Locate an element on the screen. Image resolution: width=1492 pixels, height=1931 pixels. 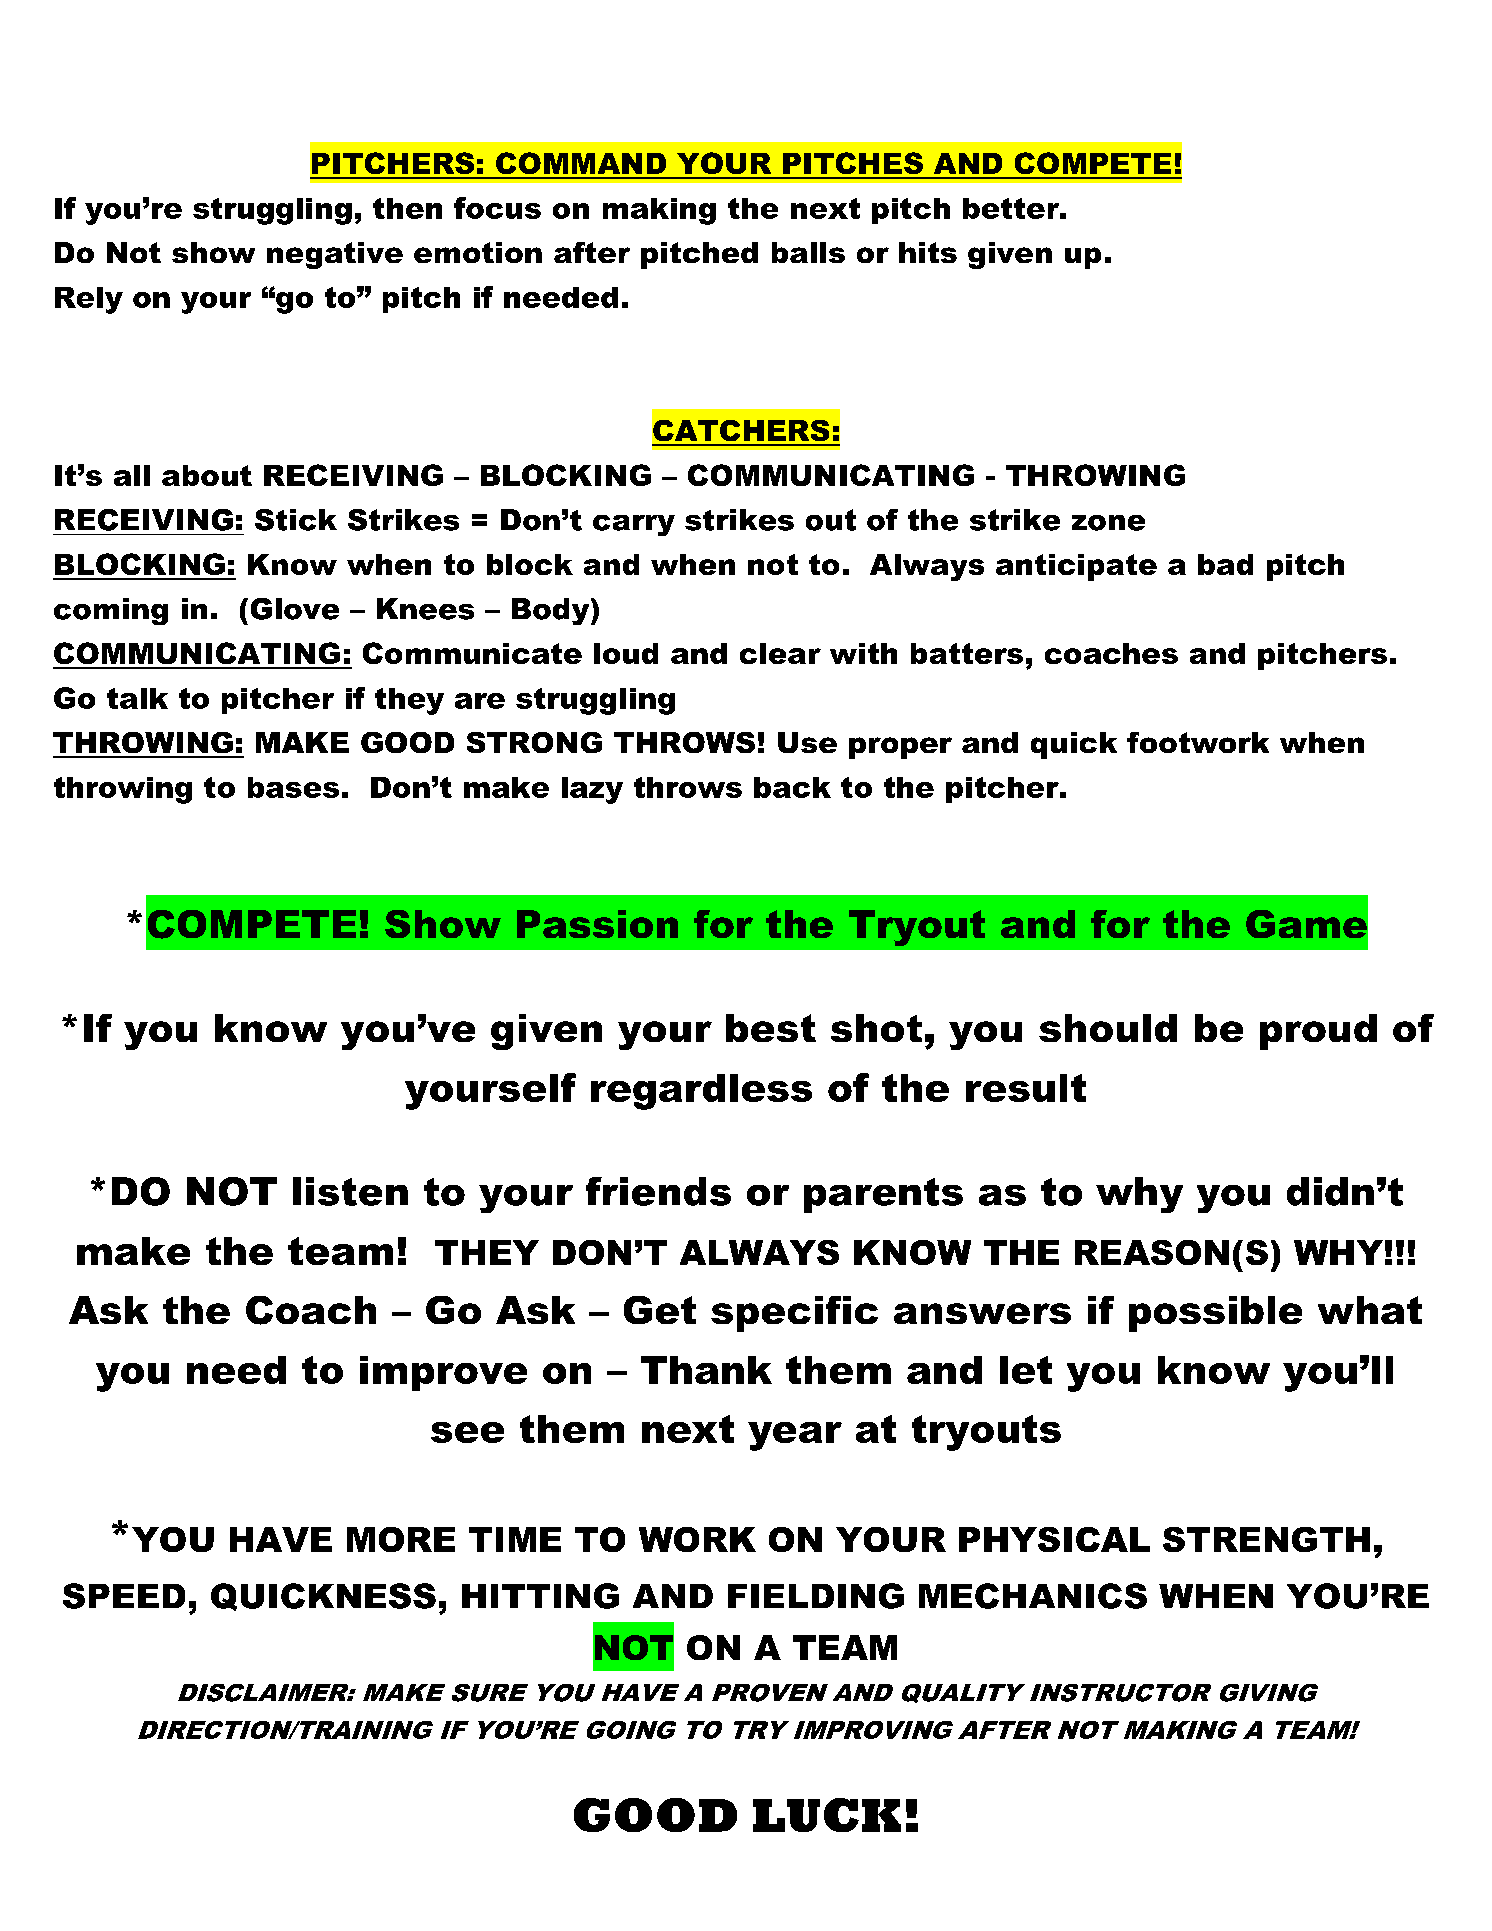
Glove is located at coordinates (295, 609).
